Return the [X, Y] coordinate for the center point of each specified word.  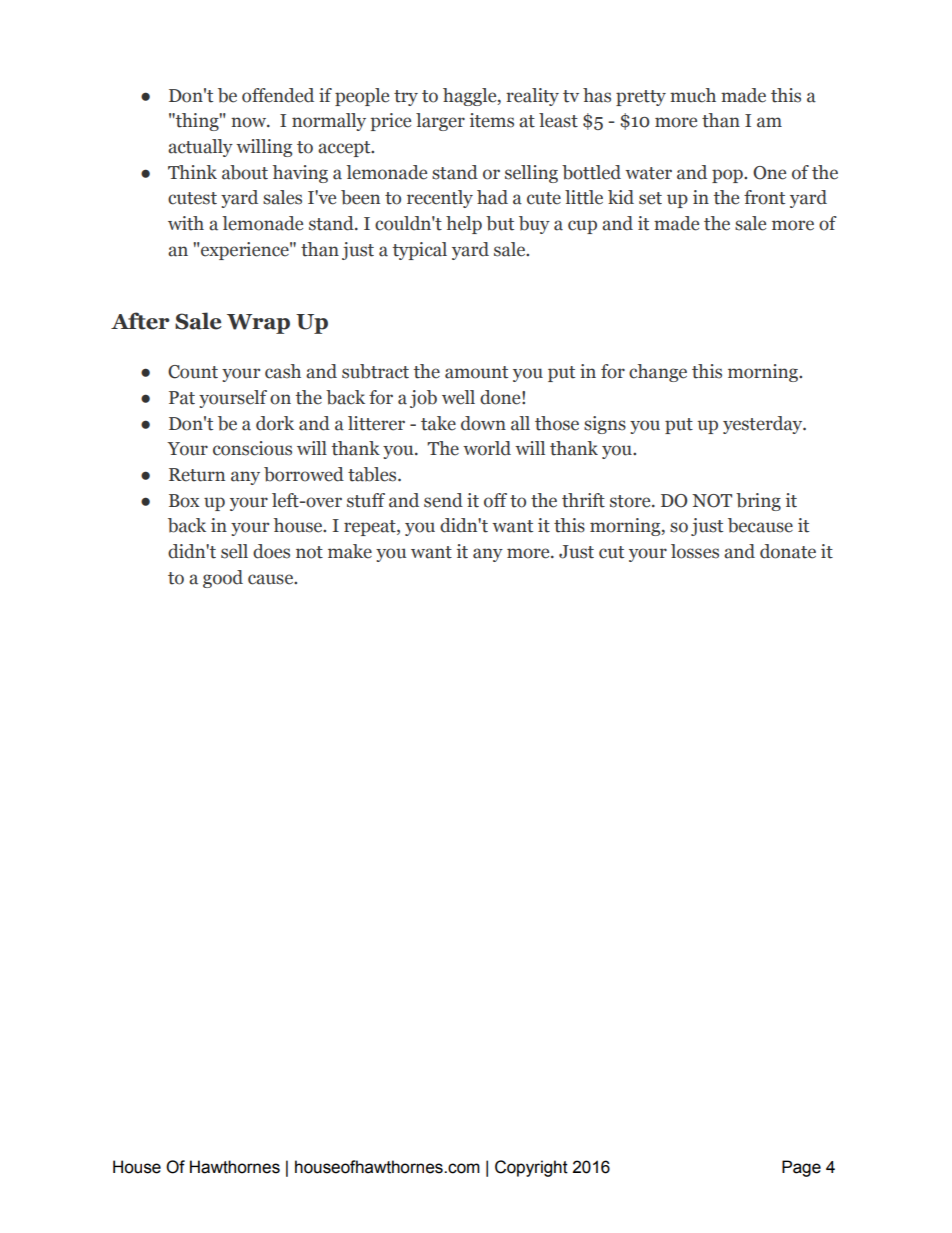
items [492, 120]
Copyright [531, 1168]
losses [695, 551]
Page [801, 1168]
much [693, 95]
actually [200, 148]
